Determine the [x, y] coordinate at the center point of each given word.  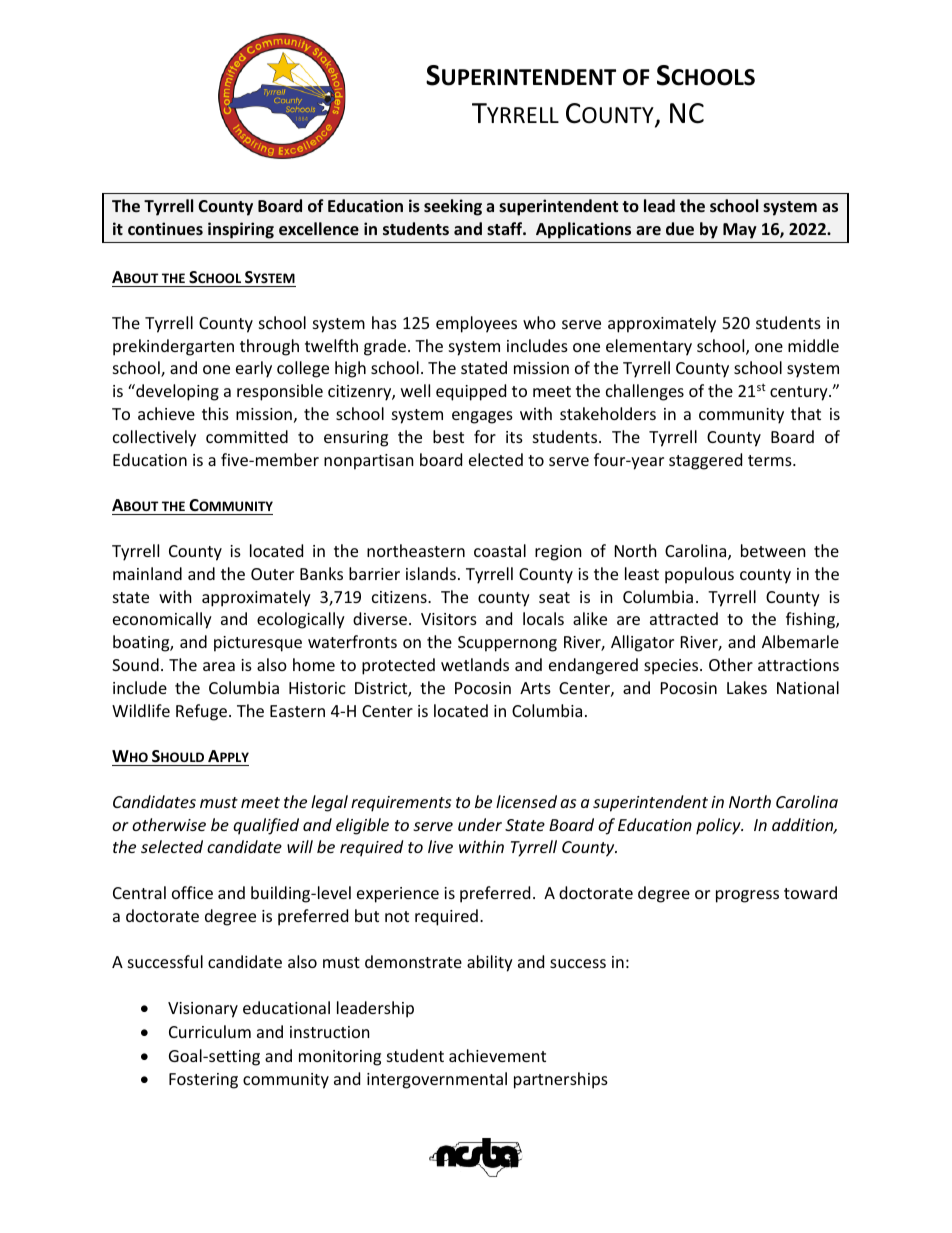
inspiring [241, 230]
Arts [535, 688]
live [440, 846]
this [215, 413]
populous [699, 575]
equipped [471, 392]
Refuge [201, 712]
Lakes [747, 687]
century [800, 393]
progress [747, 896]
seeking [453, 207]
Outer [272, 574]
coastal [500, 550]
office [192, 892]
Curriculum [210, 1031]
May [740, 231]
